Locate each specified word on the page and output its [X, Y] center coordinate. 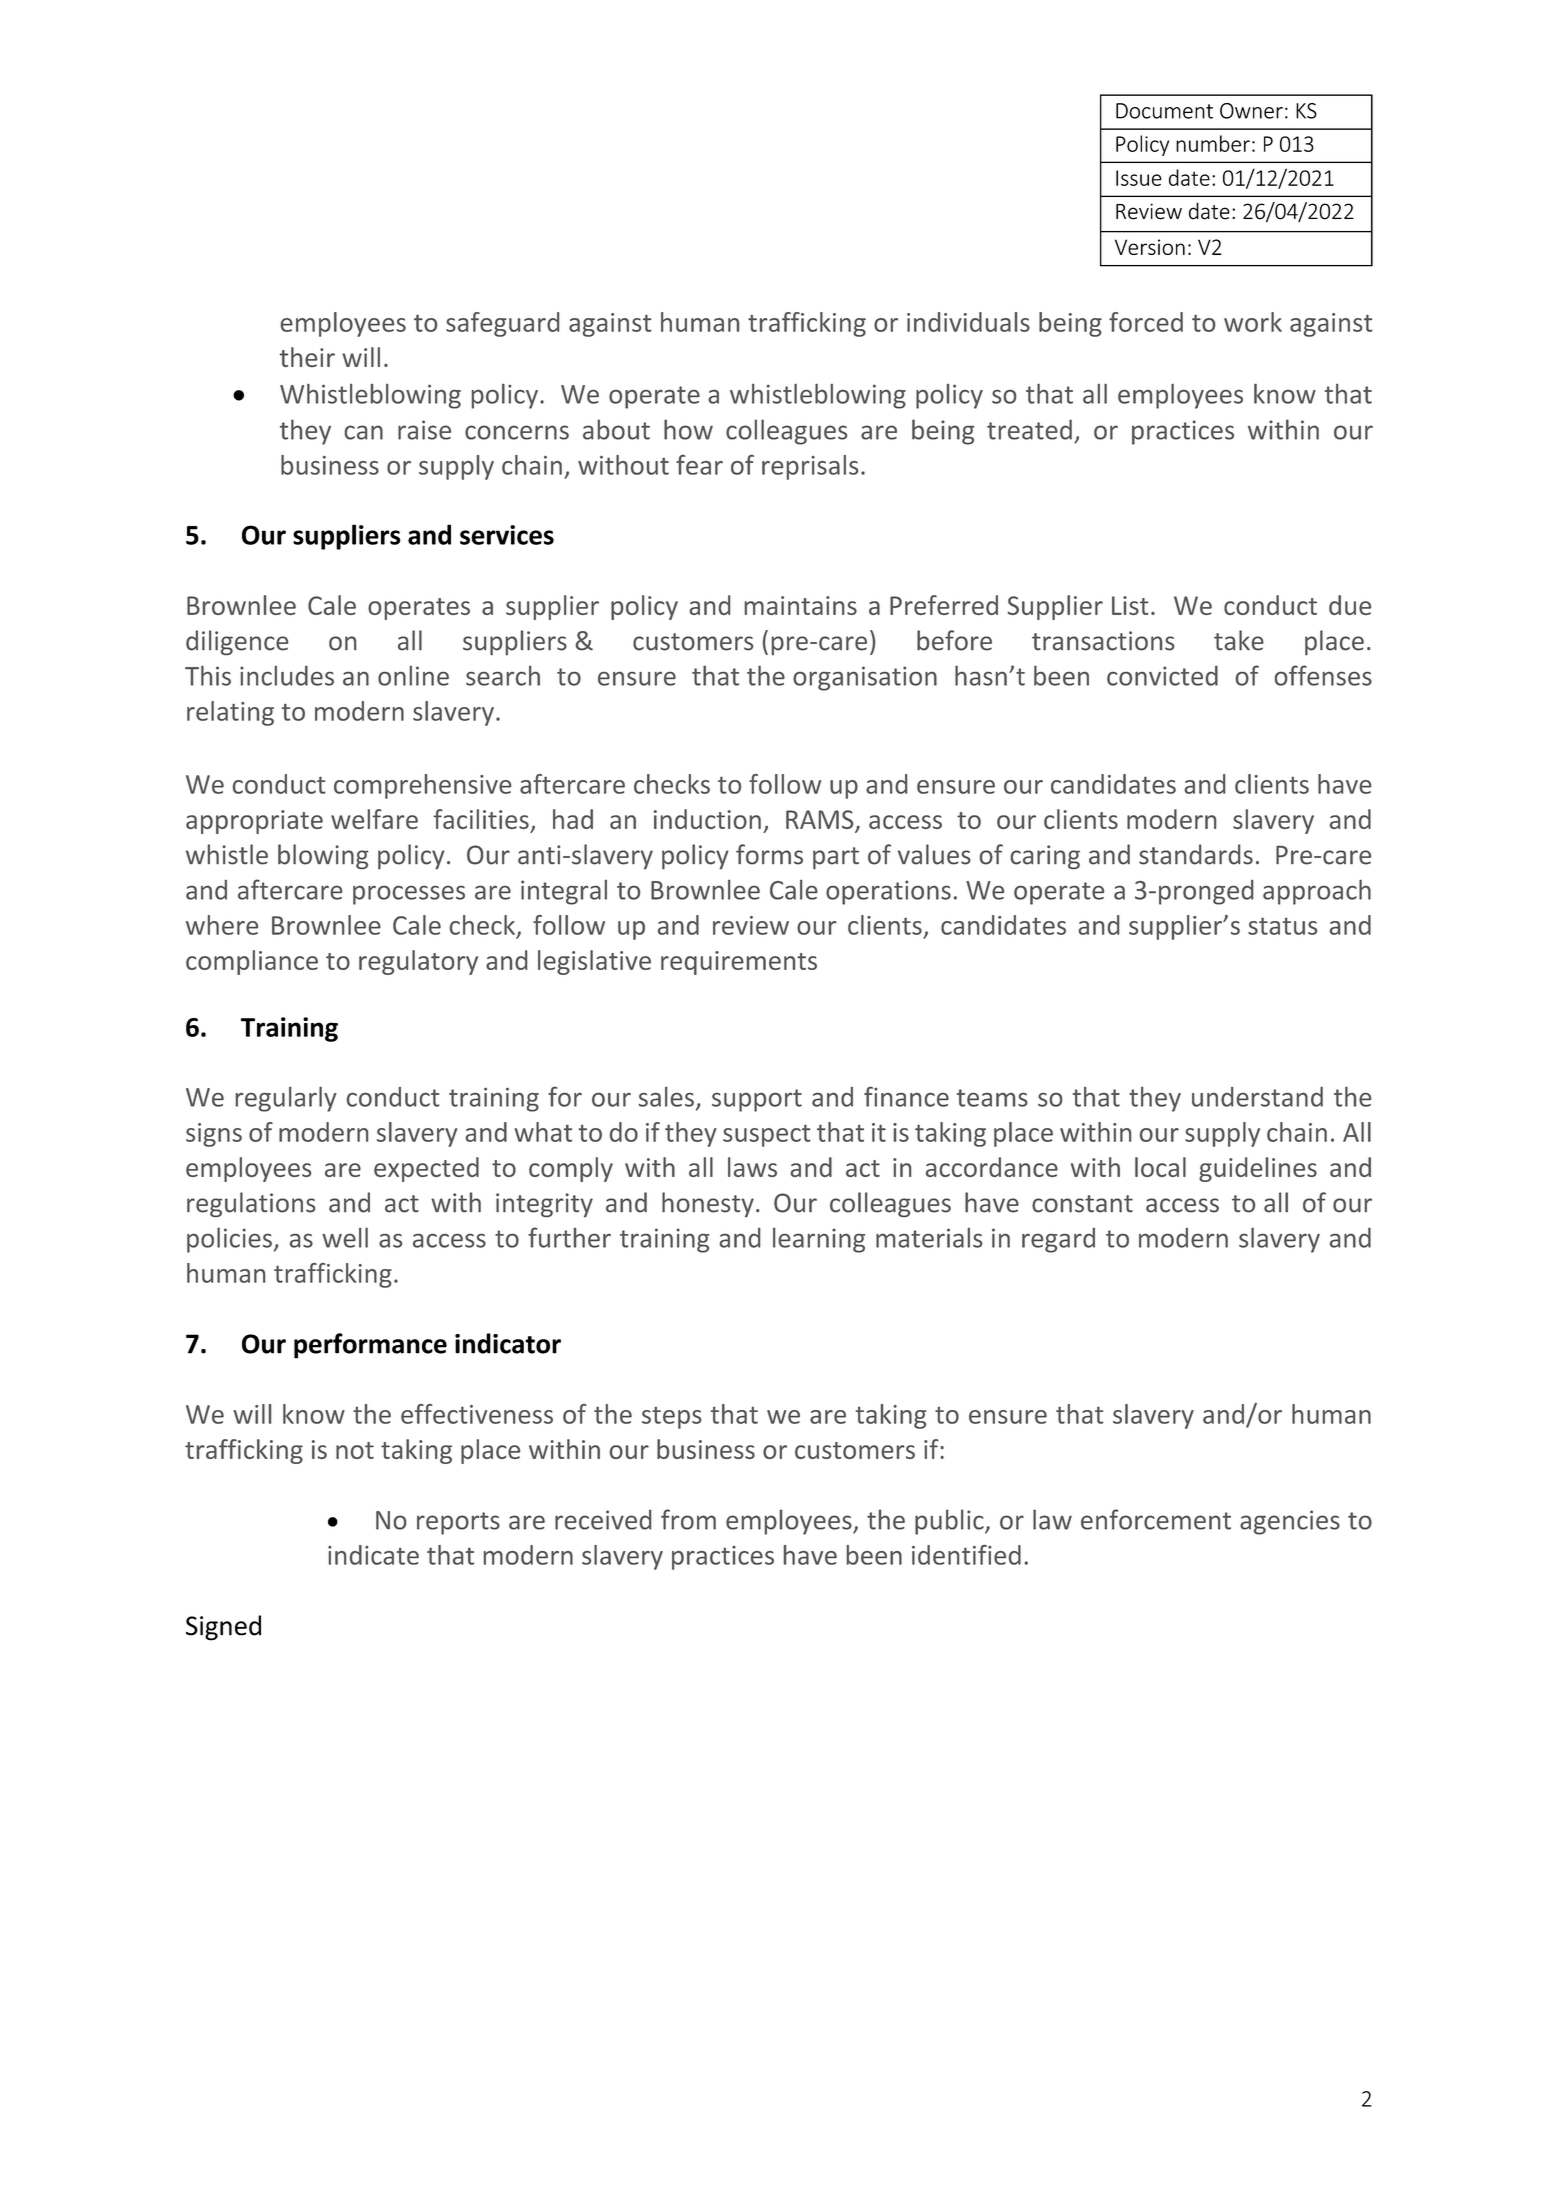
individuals [968, 322]
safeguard [502, 324]
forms [769, 854]
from [688, 1519]
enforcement [1156, 1519]
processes [409, 895]
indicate [373, 1555]
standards [1196, 854]
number [1213, 143]
